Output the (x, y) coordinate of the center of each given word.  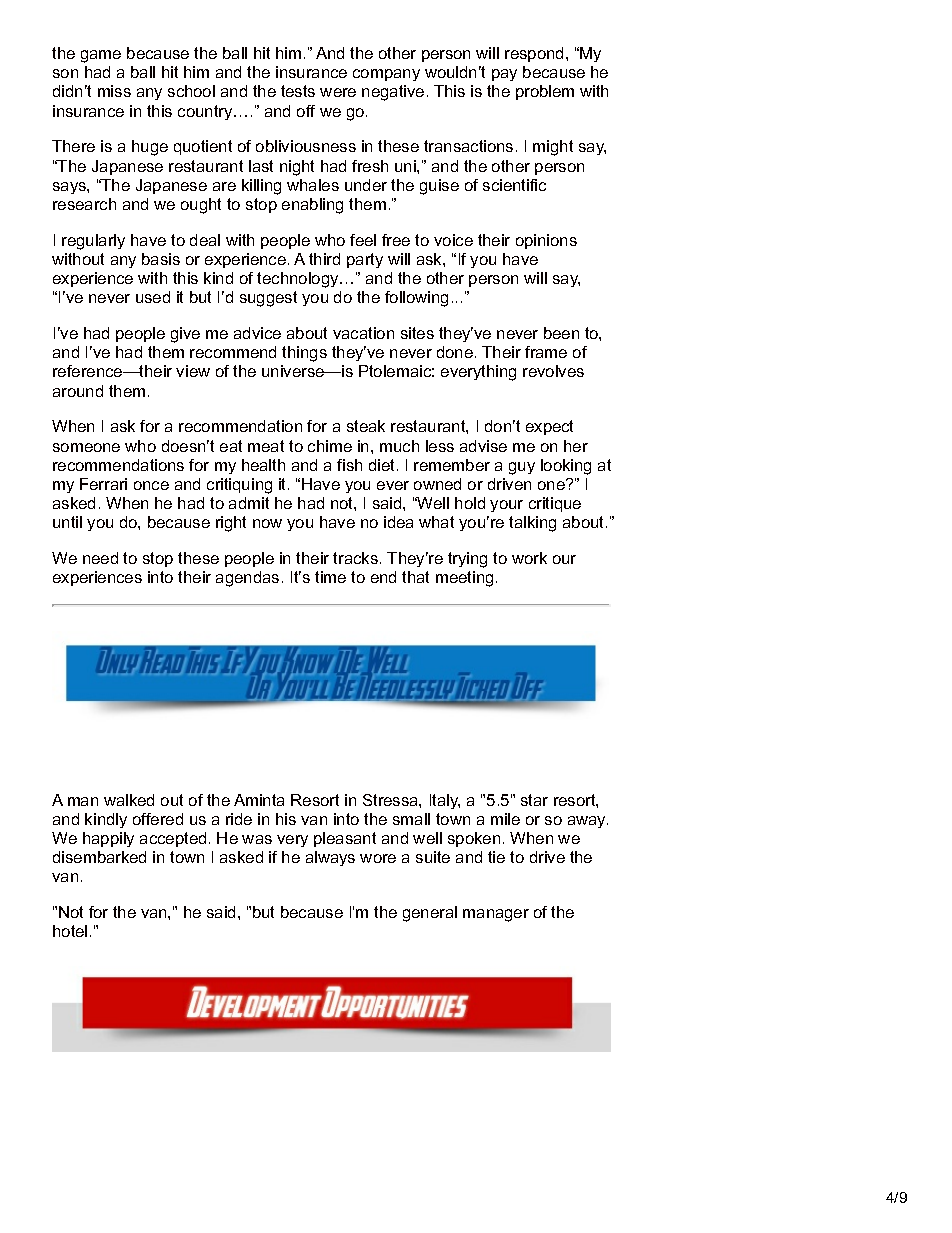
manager (496, 915)
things (304, 354)
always (330, 858)
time (330, 577)
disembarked (99, 857)
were (338, 92)
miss (114, 91)
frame (546, 352)
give (185, 335)
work (529, 558)
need (100, 558)
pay (504, 75)
